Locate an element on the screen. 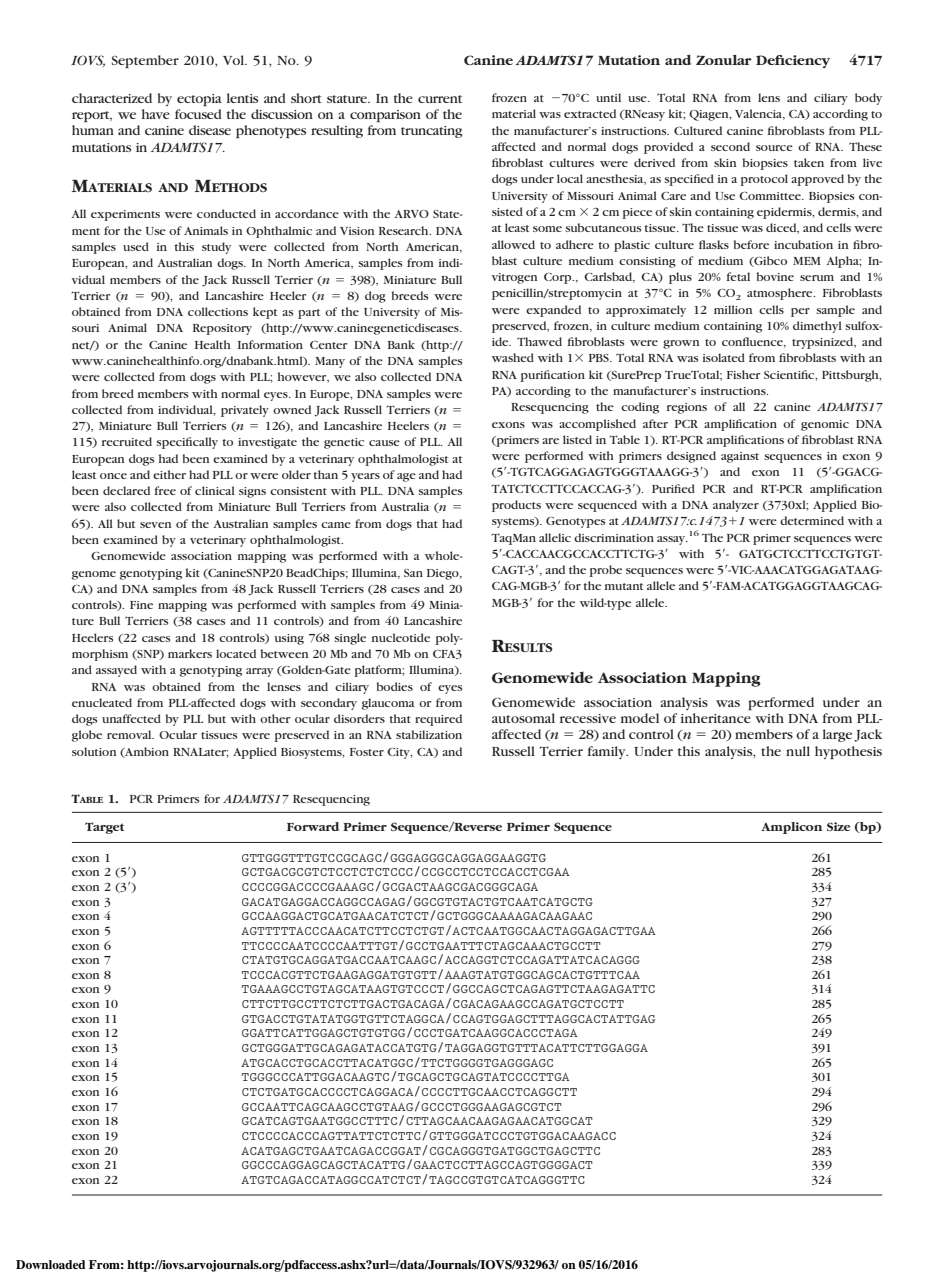 This screenshot has width=952, height=1275. stabilization is located at coordinates (429, 734).
